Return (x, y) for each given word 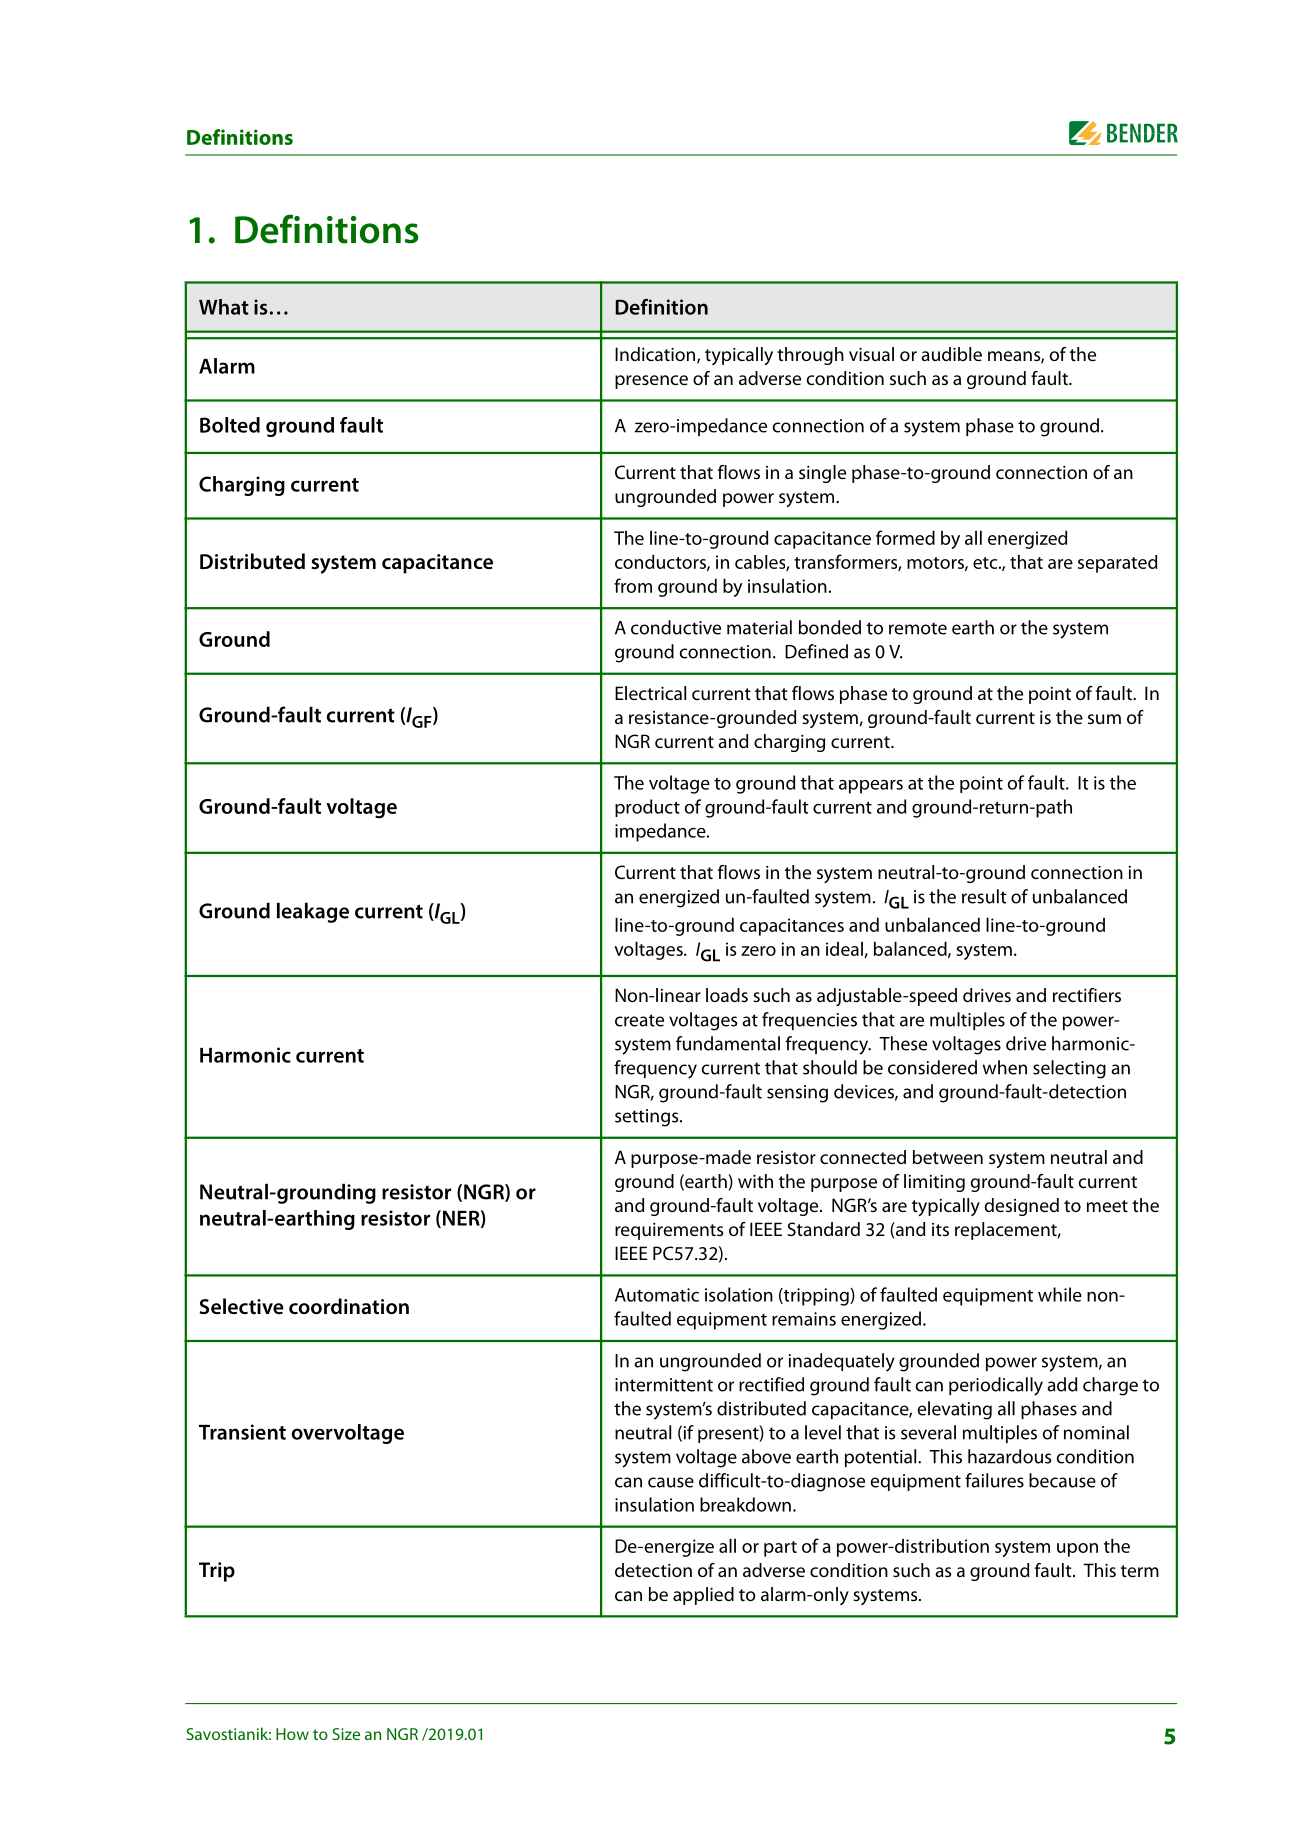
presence (651, 382)
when (1005, 1067)
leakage (313, 912)
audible (951, 354)
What (224, 307)
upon (1077, 1550)
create (639, 1020)
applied (703, 1596)
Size (346, 1734)
